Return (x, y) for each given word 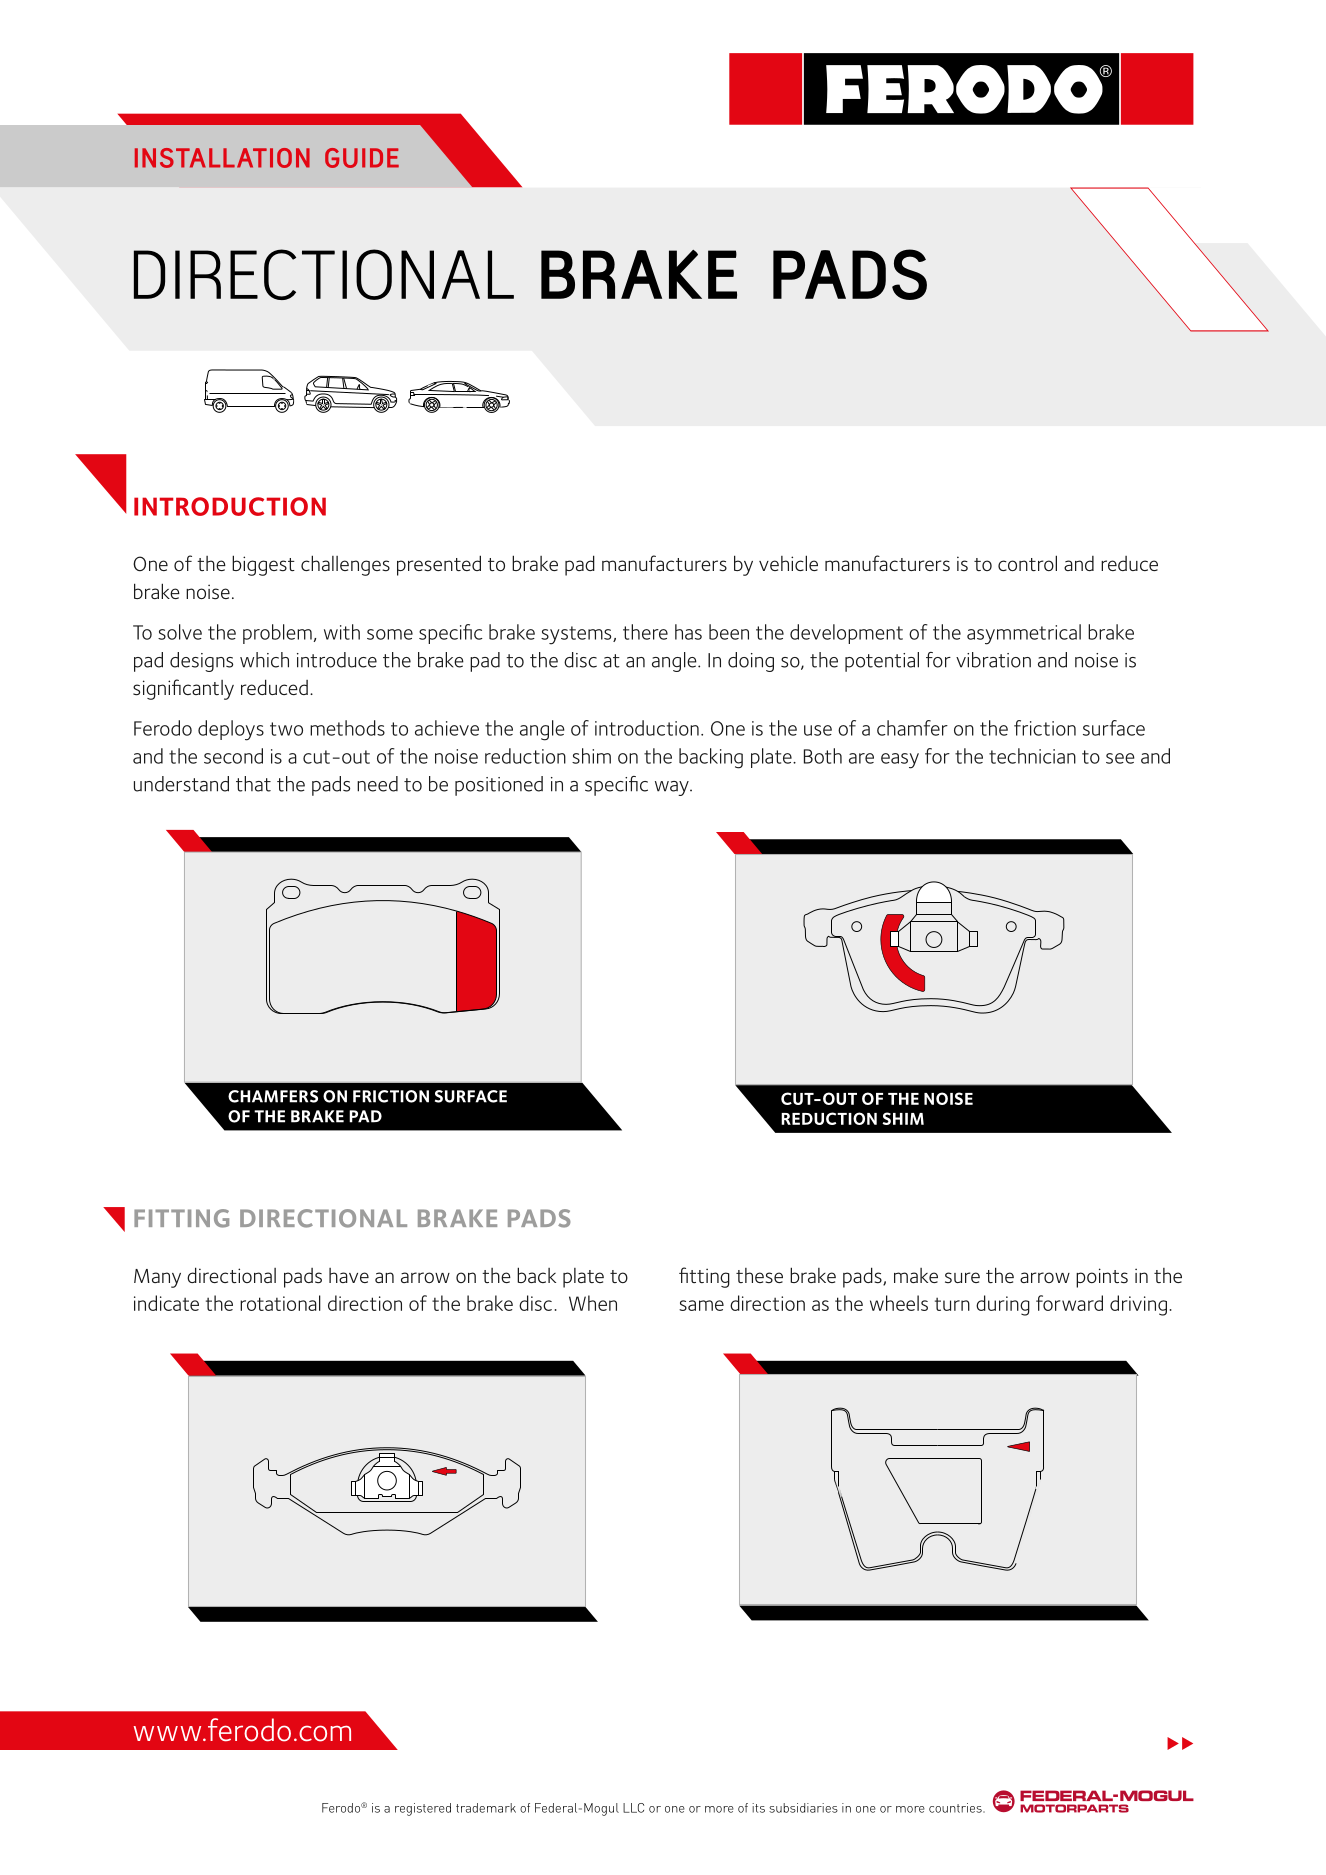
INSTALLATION (222, 158)
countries (956, 1808)
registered (423, 1809)
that (253, 784)
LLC (633, 1808)
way (673, 788)
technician (1032, 756)
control (1027, 563)
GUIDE (362, 158)
